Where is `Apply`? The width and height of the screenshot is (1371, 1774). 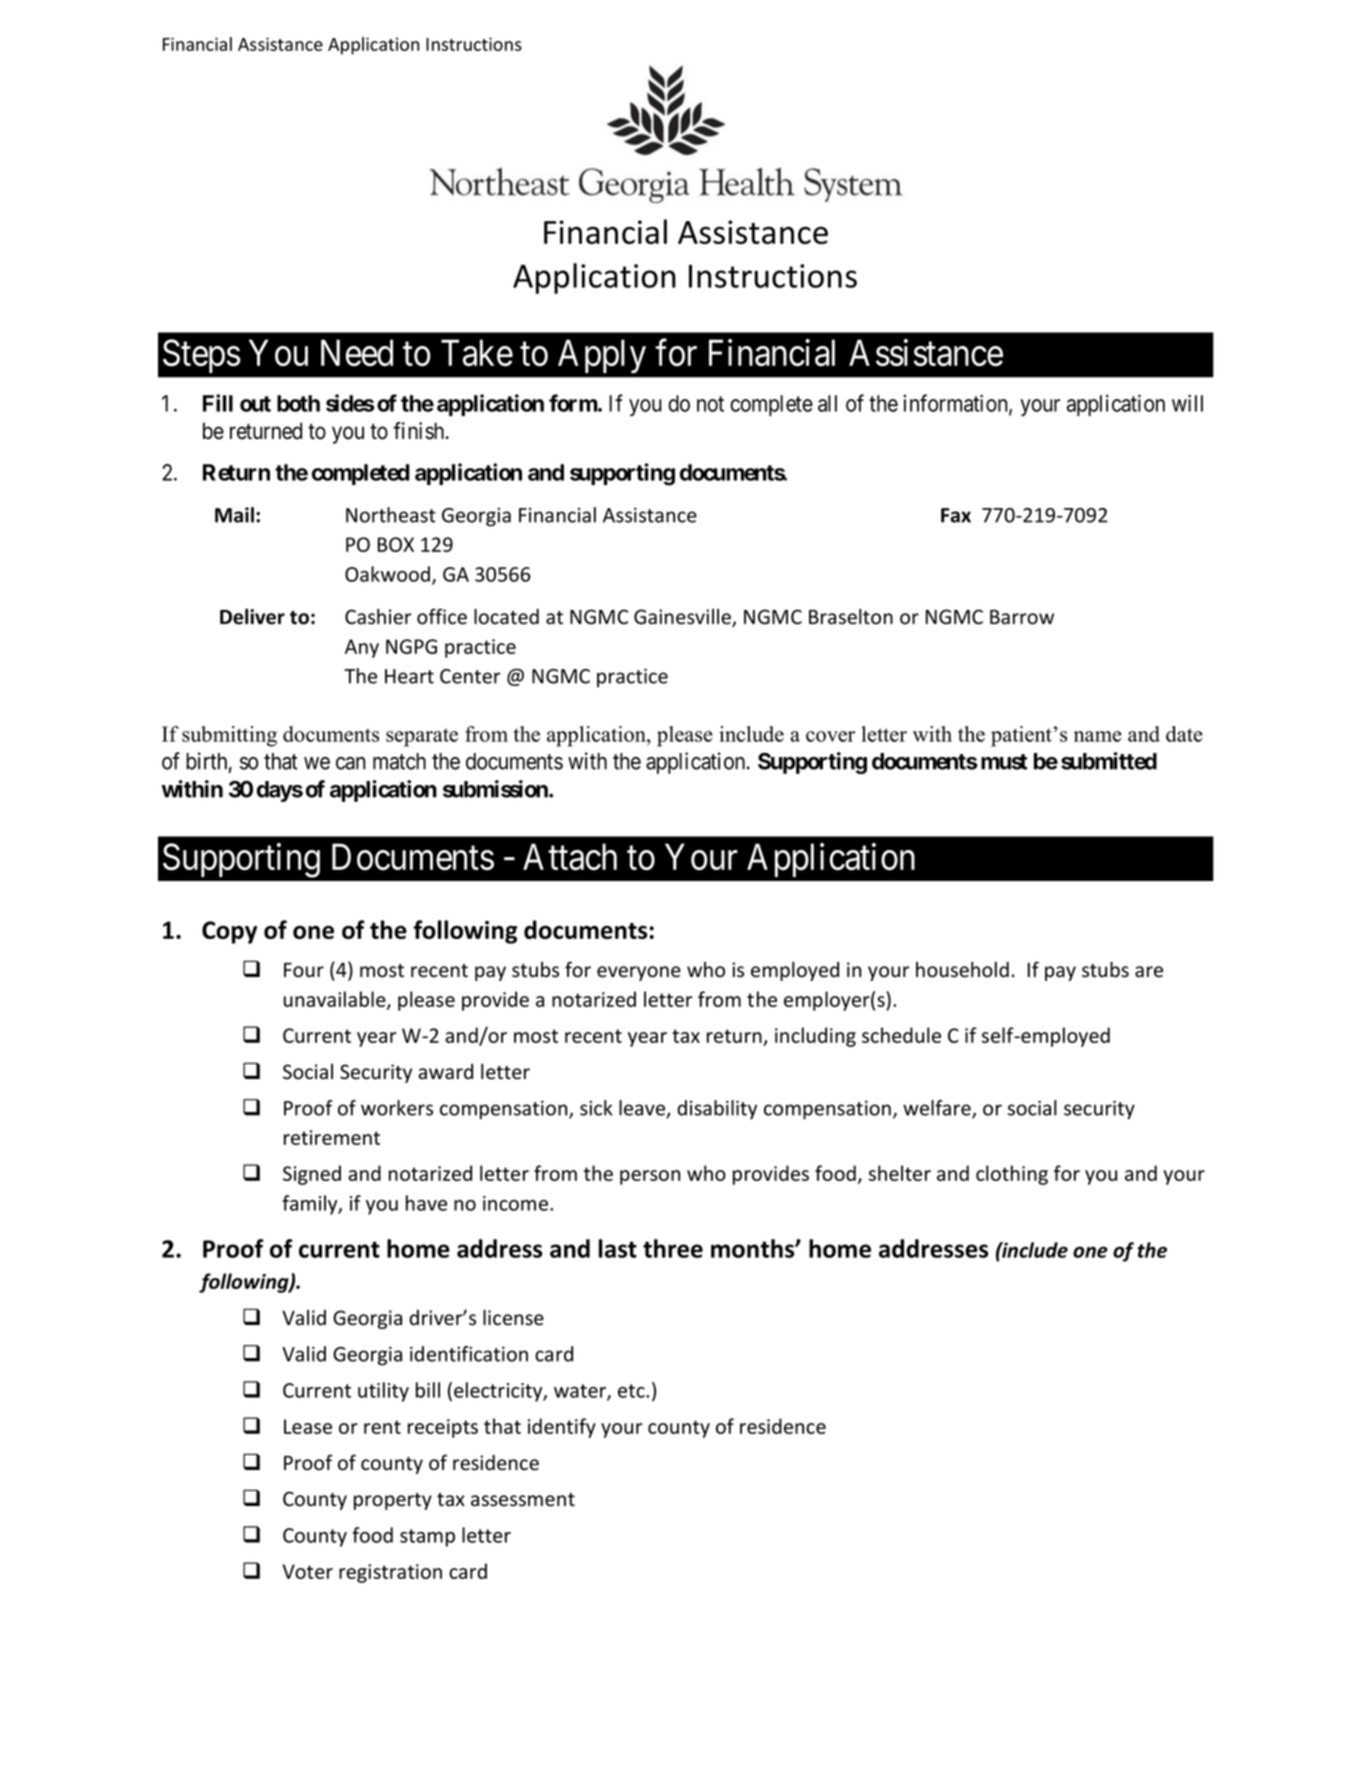 Apply is located at coordinates (602, 356).
